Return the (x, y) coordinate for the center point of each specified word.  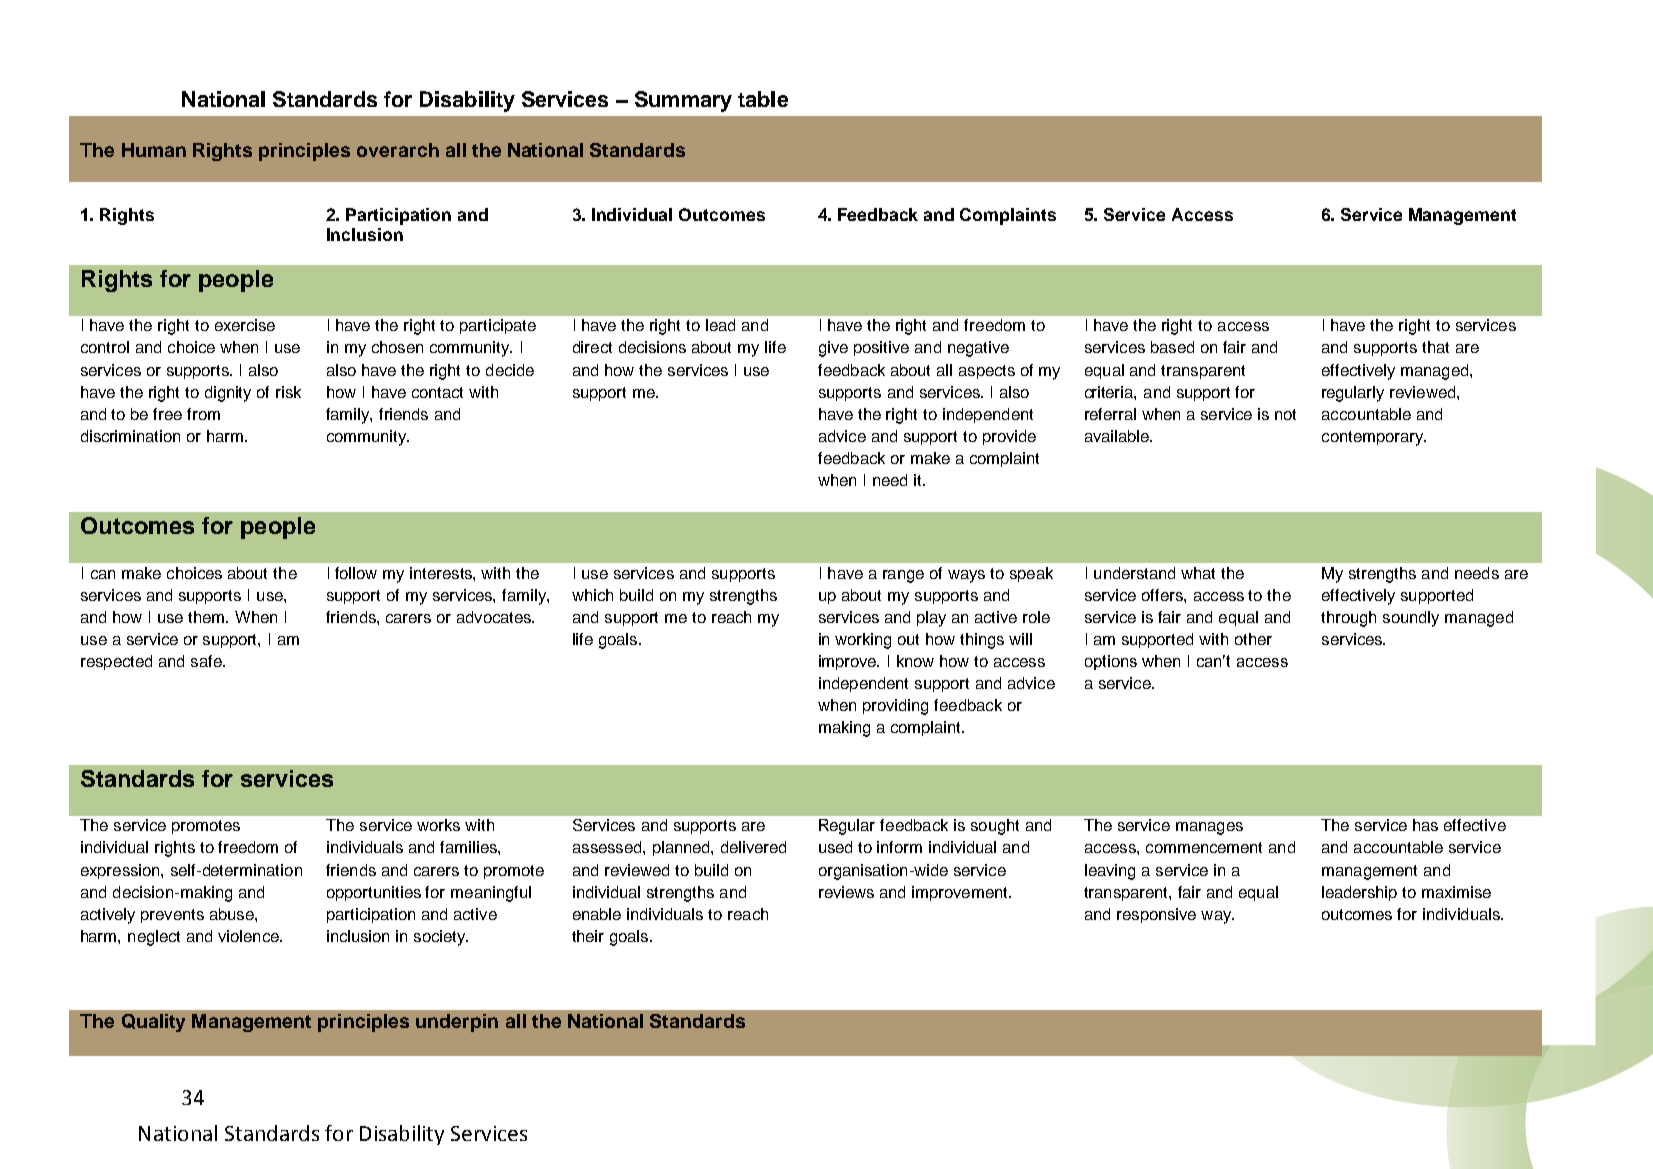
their (588, 936)
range (903, 576)
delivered (753, 847)
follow (356, 573)
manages (1209, 828)
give (833, 349)
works (438, 825)
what (1198, 573)
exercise (245, 325)
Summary (683, 101)
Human (154, 150)
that (1435, 347)
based (1172, 347)
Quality (153, 1023)
